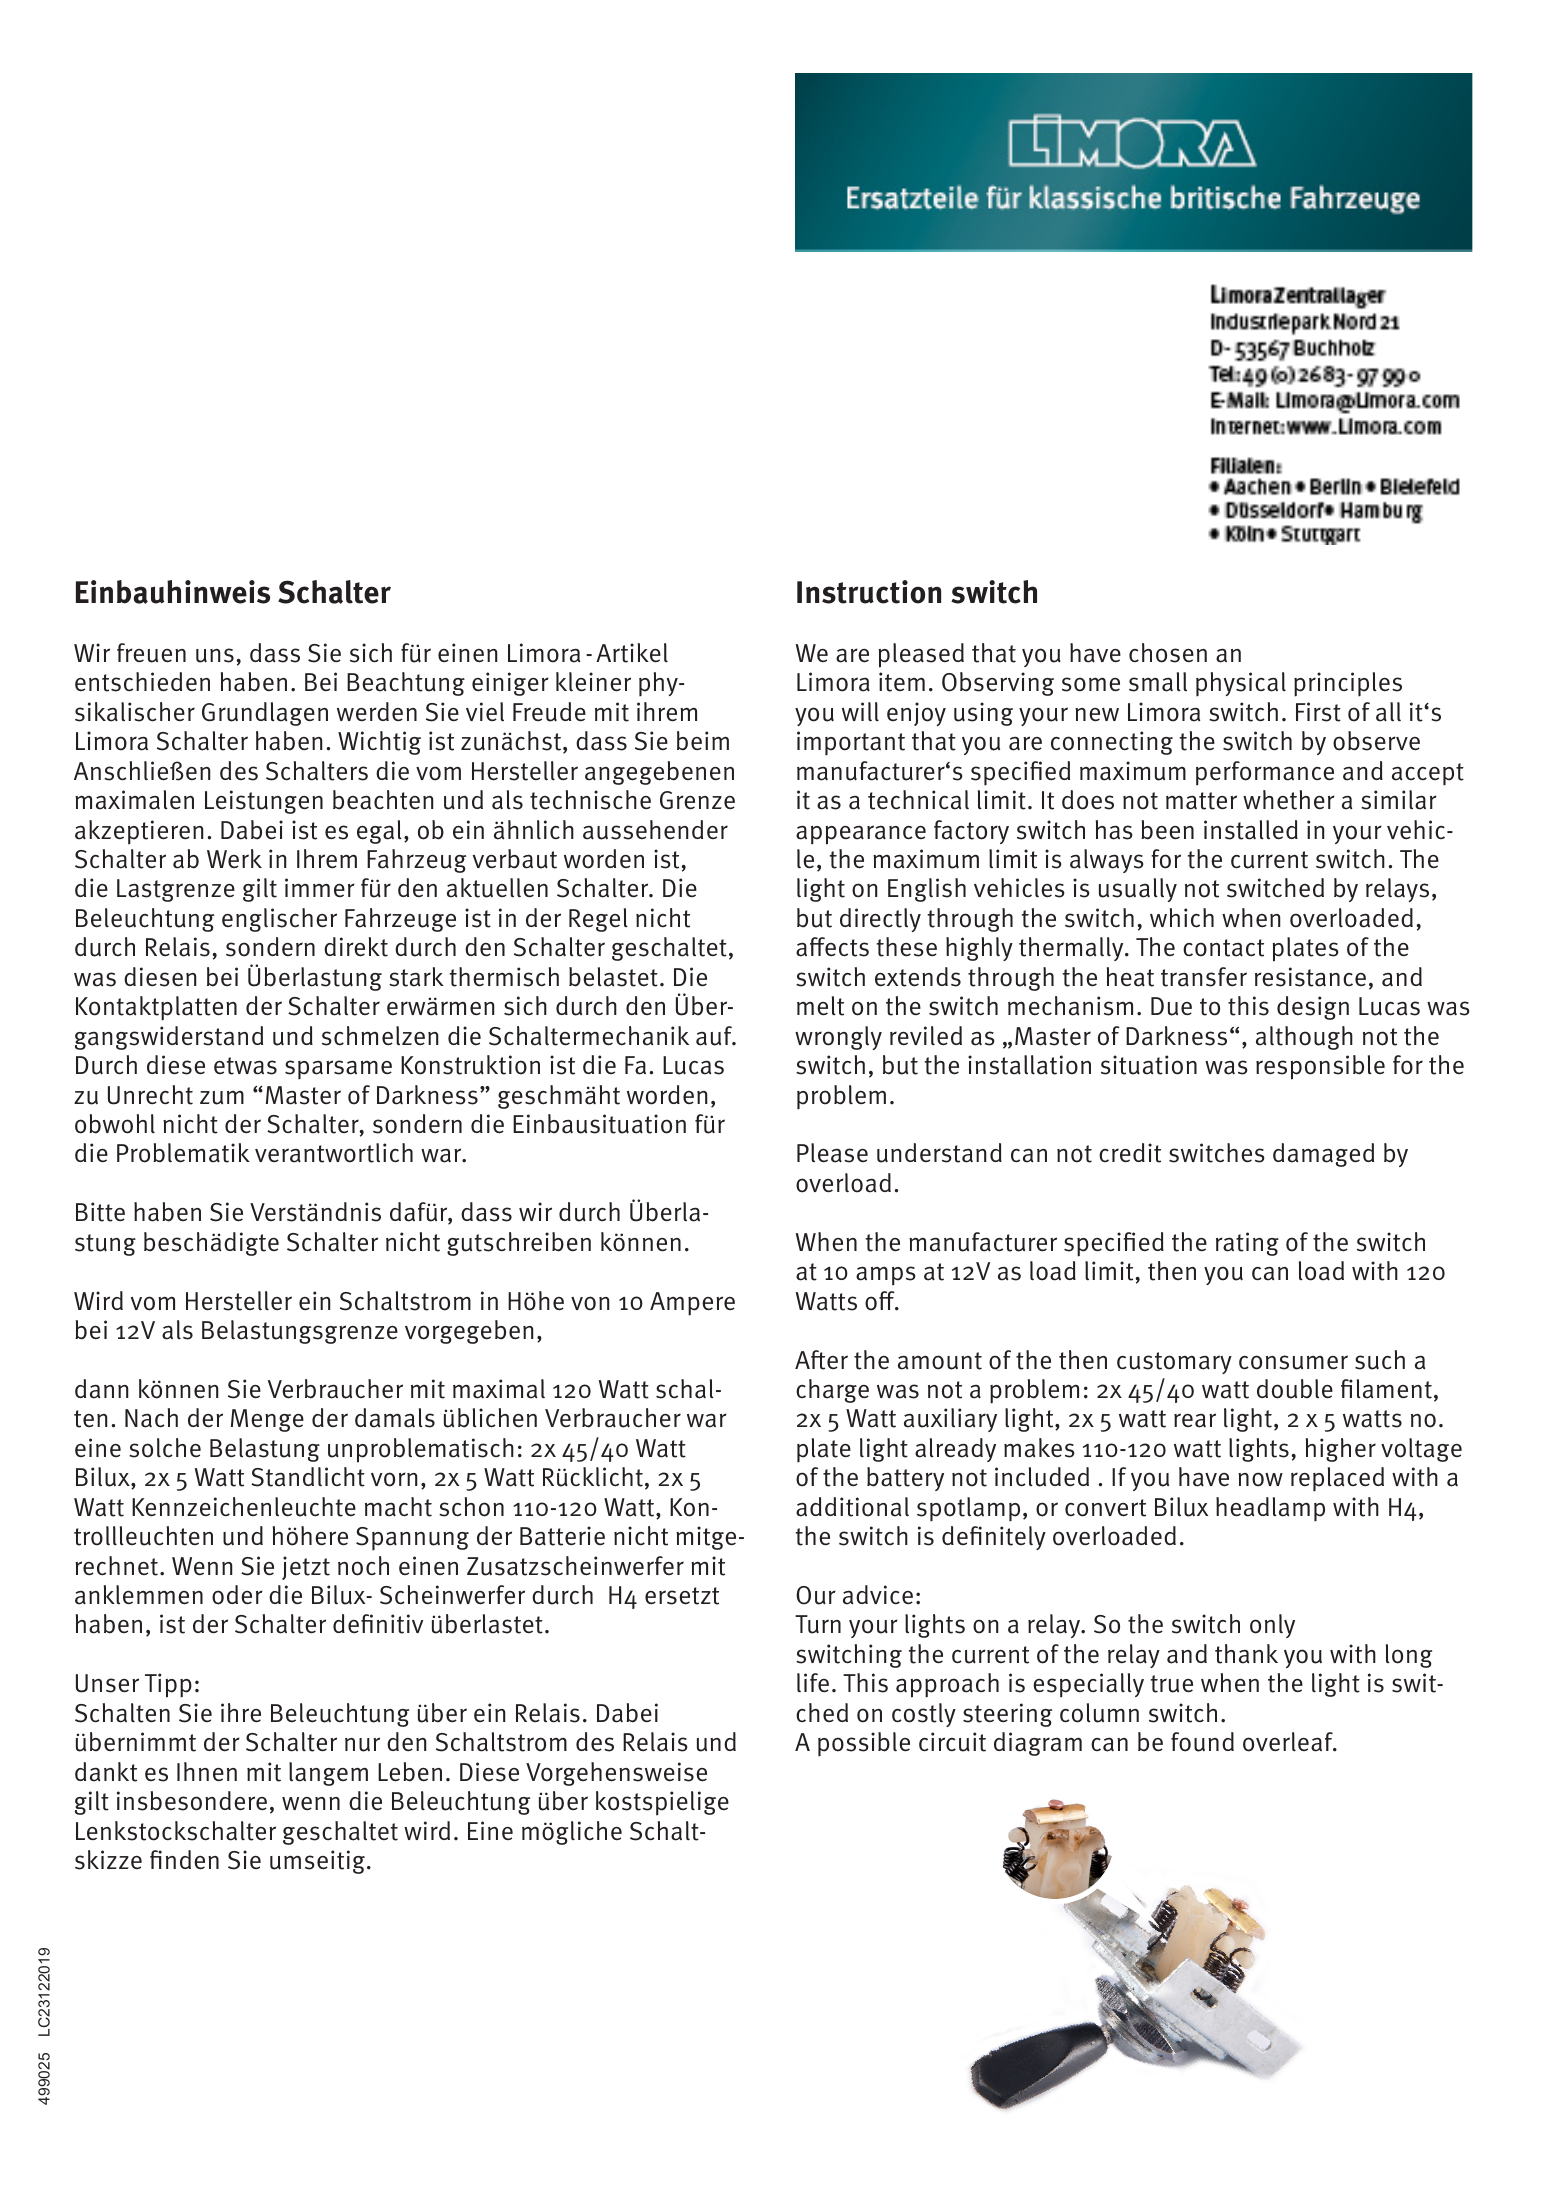 The width and height of the screenshot is (1546, 2186). I want to click on Ihnen, so click(207, 1772).
